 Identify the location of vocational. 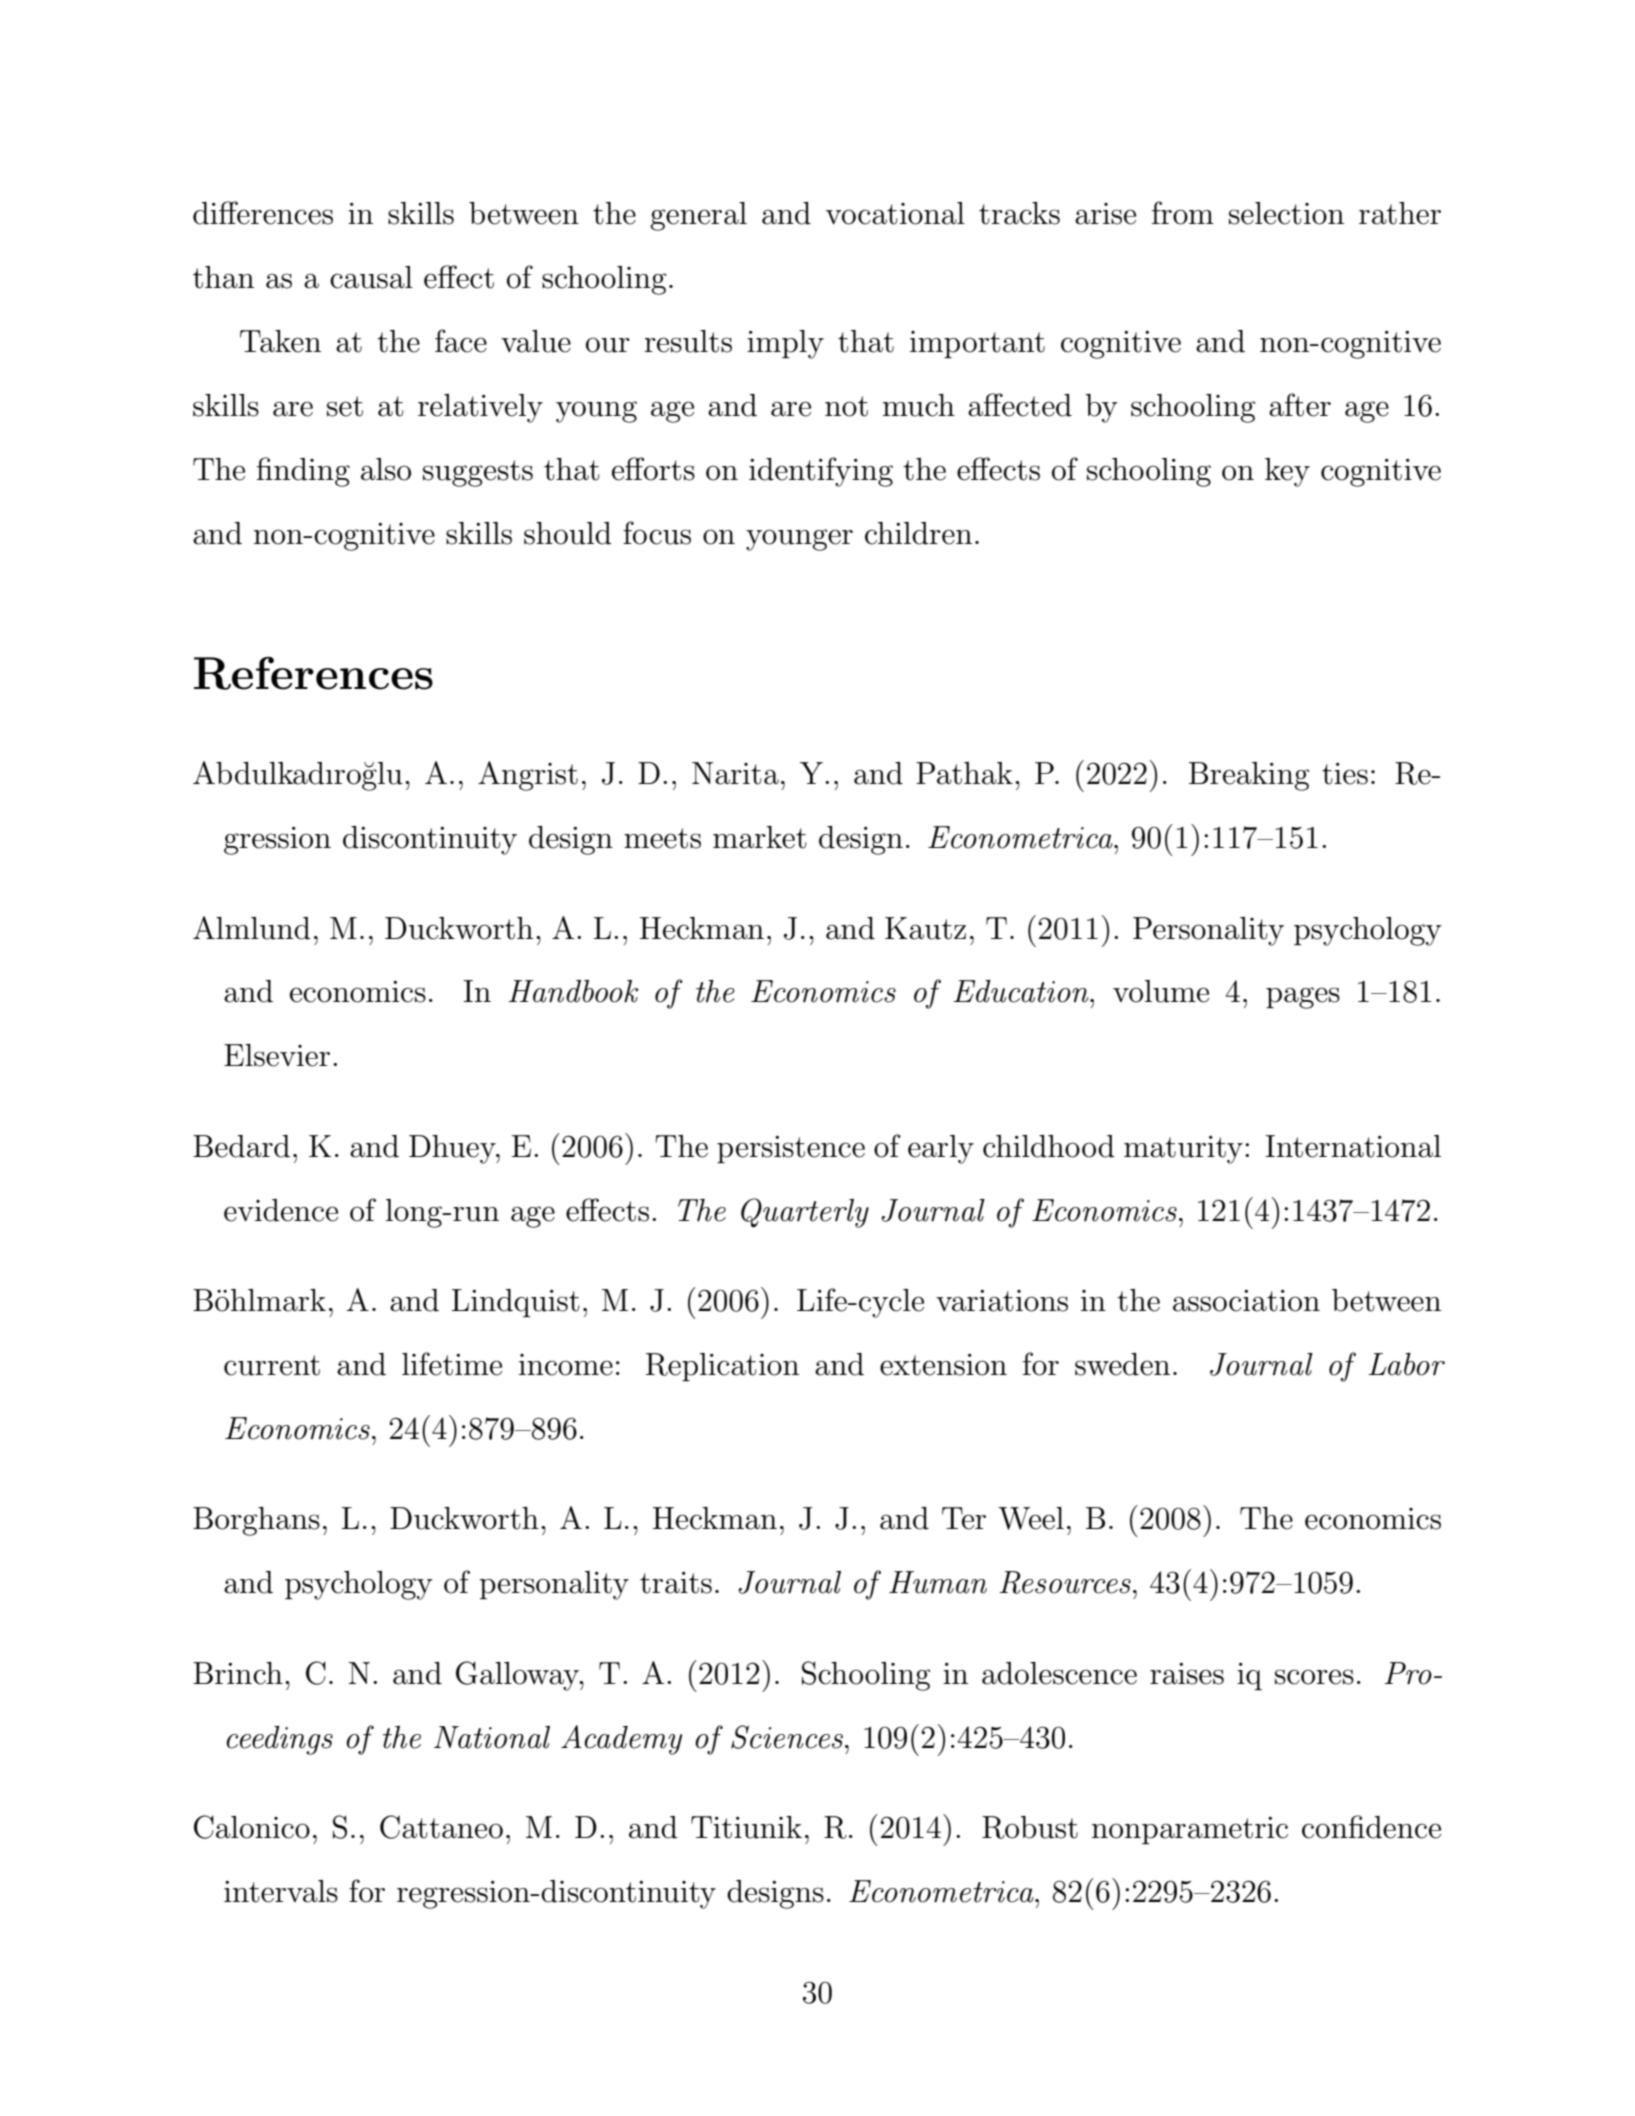
(895, 213).
